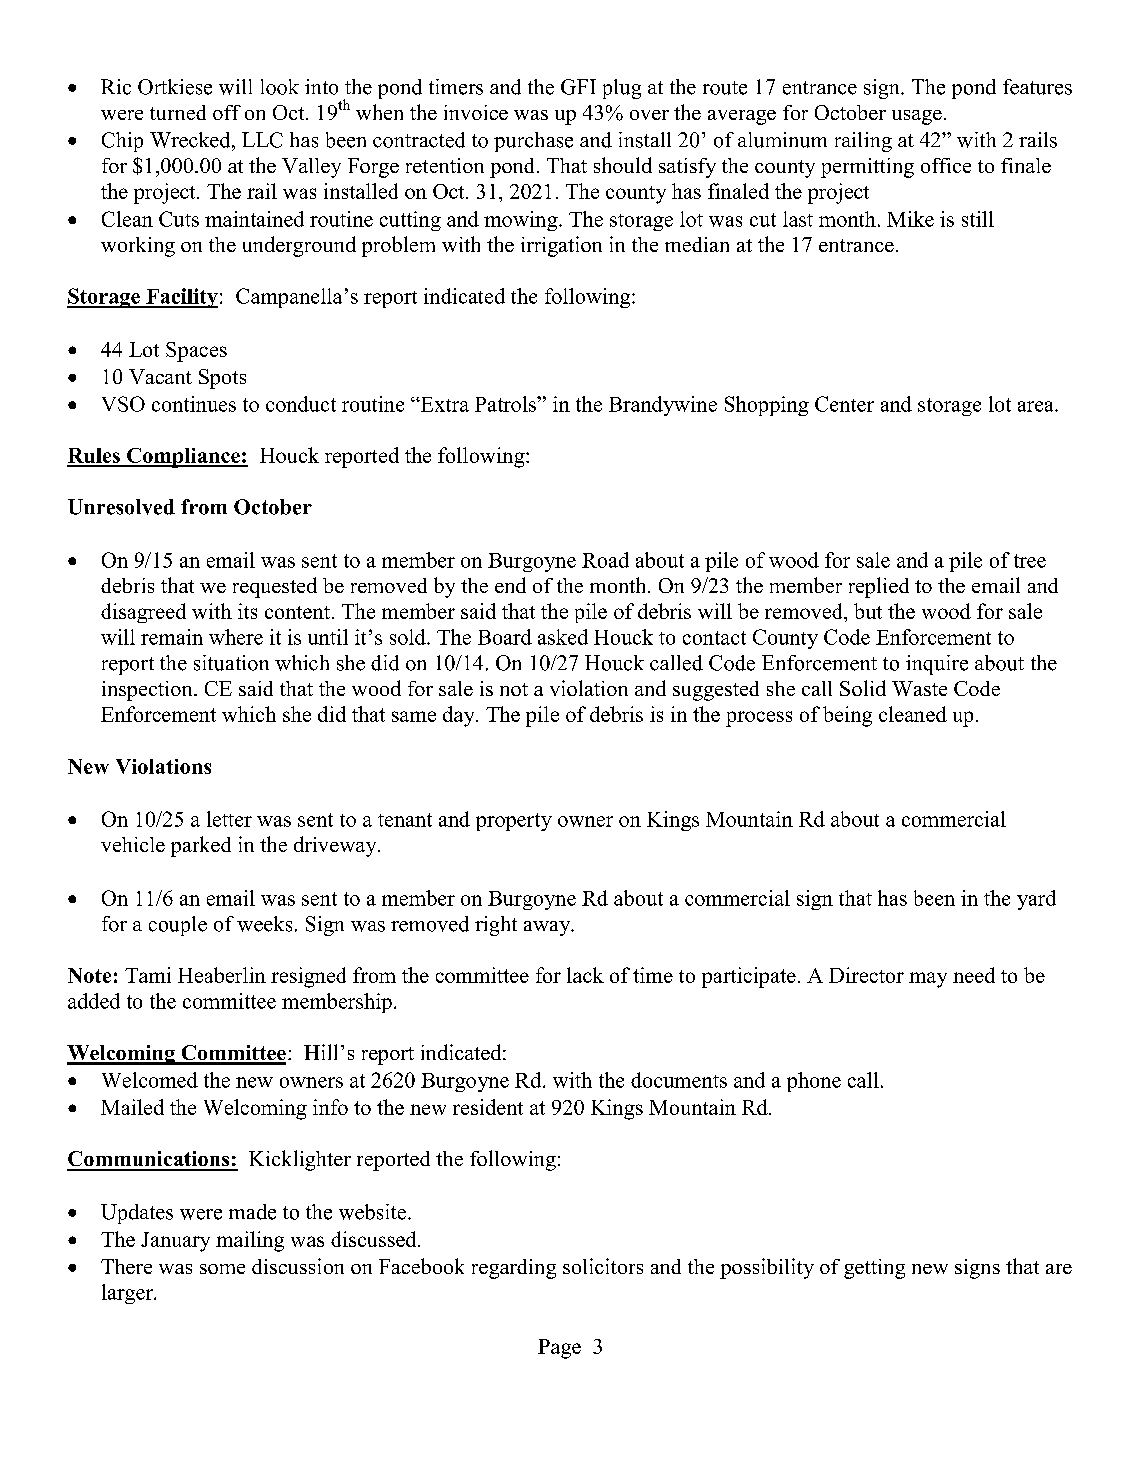 This screenshot has height=1478, width=1142. What do you see at coordinates (148, 691) in the screenshot?
I see `inspection` at bounding box center [148, 691].
